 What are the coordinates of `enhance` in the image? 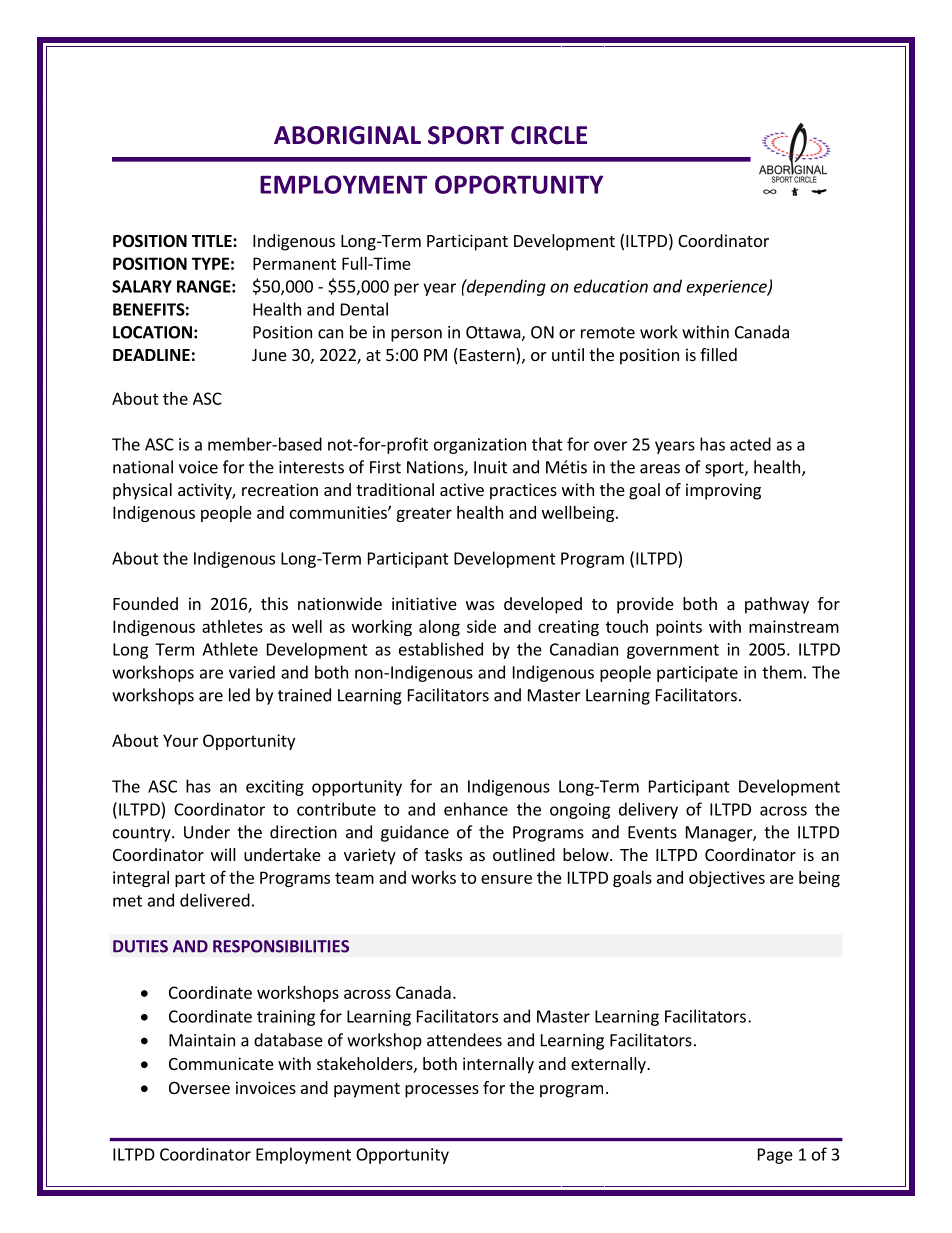 It's located at (476, 809).
